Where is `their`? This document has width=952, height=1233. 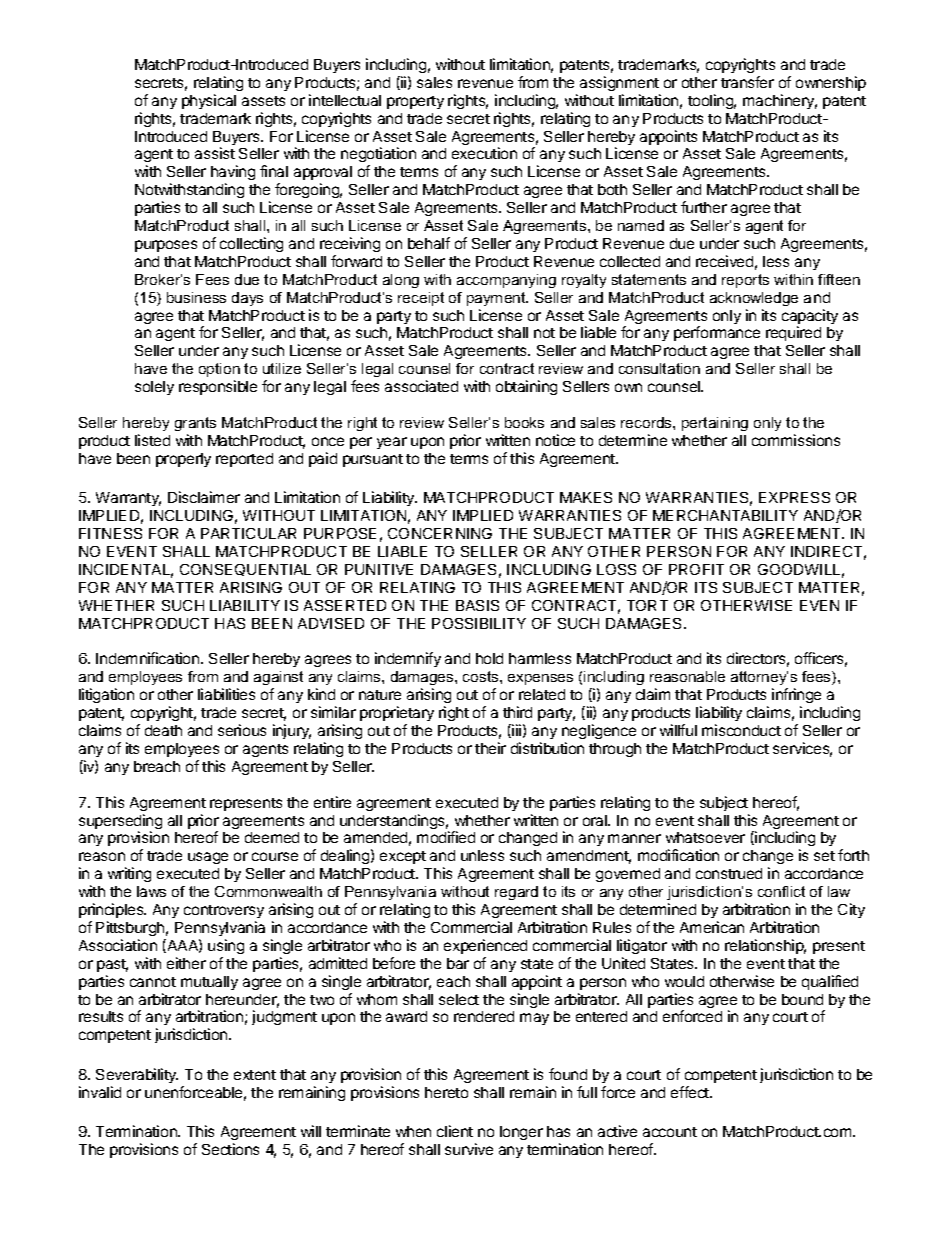
their is located at coordinates (490, 748).
